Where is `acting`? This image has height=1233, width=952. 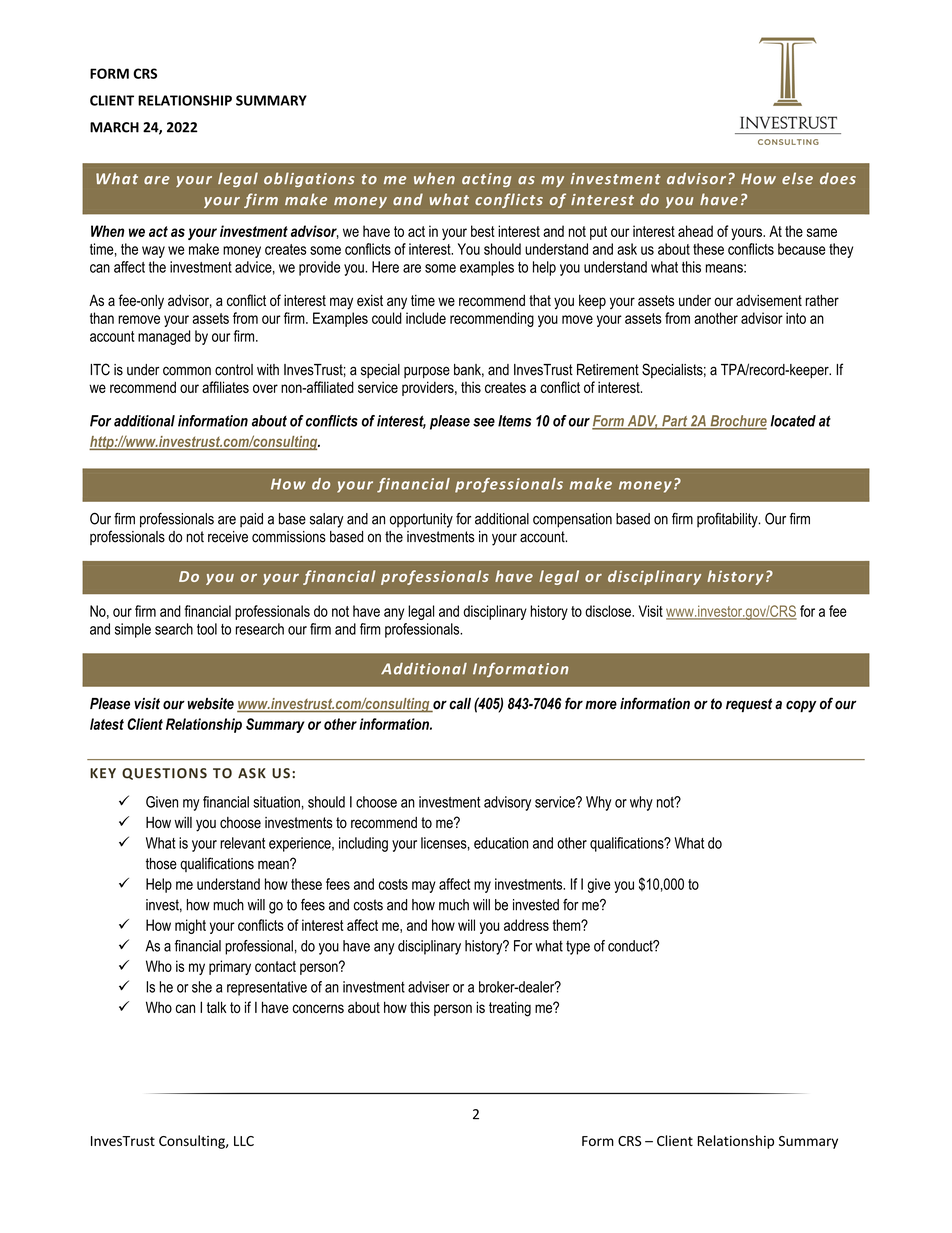
acting is located at coordinates (486, 180).
